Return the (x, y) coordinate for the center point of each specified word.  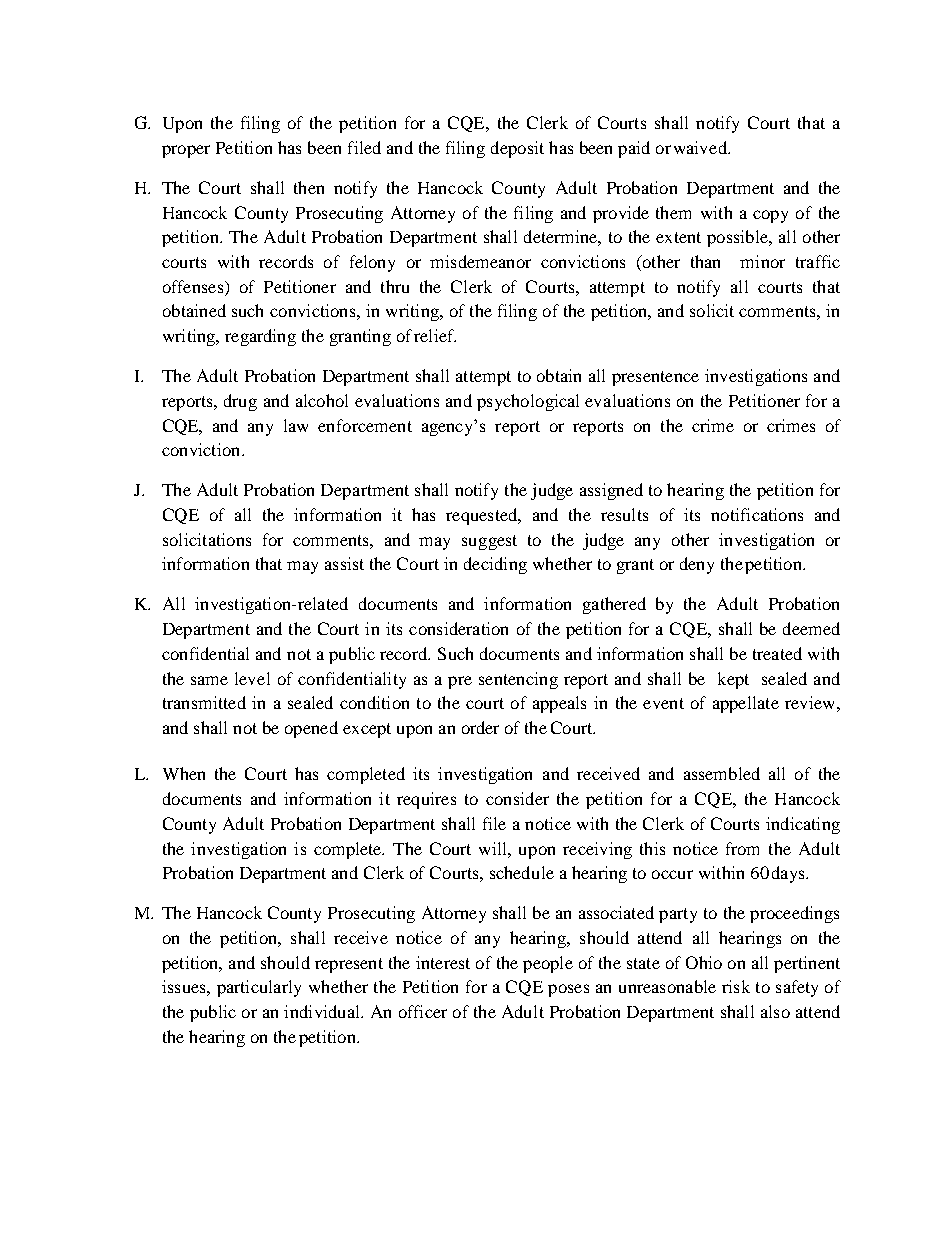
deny (697, 565)
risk (736, 986)
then (309, 187)
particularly (259, 988)
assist (344, 563)
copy (770, 216)
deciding (495, 565)
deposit (517, 149)
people (548, 964)
